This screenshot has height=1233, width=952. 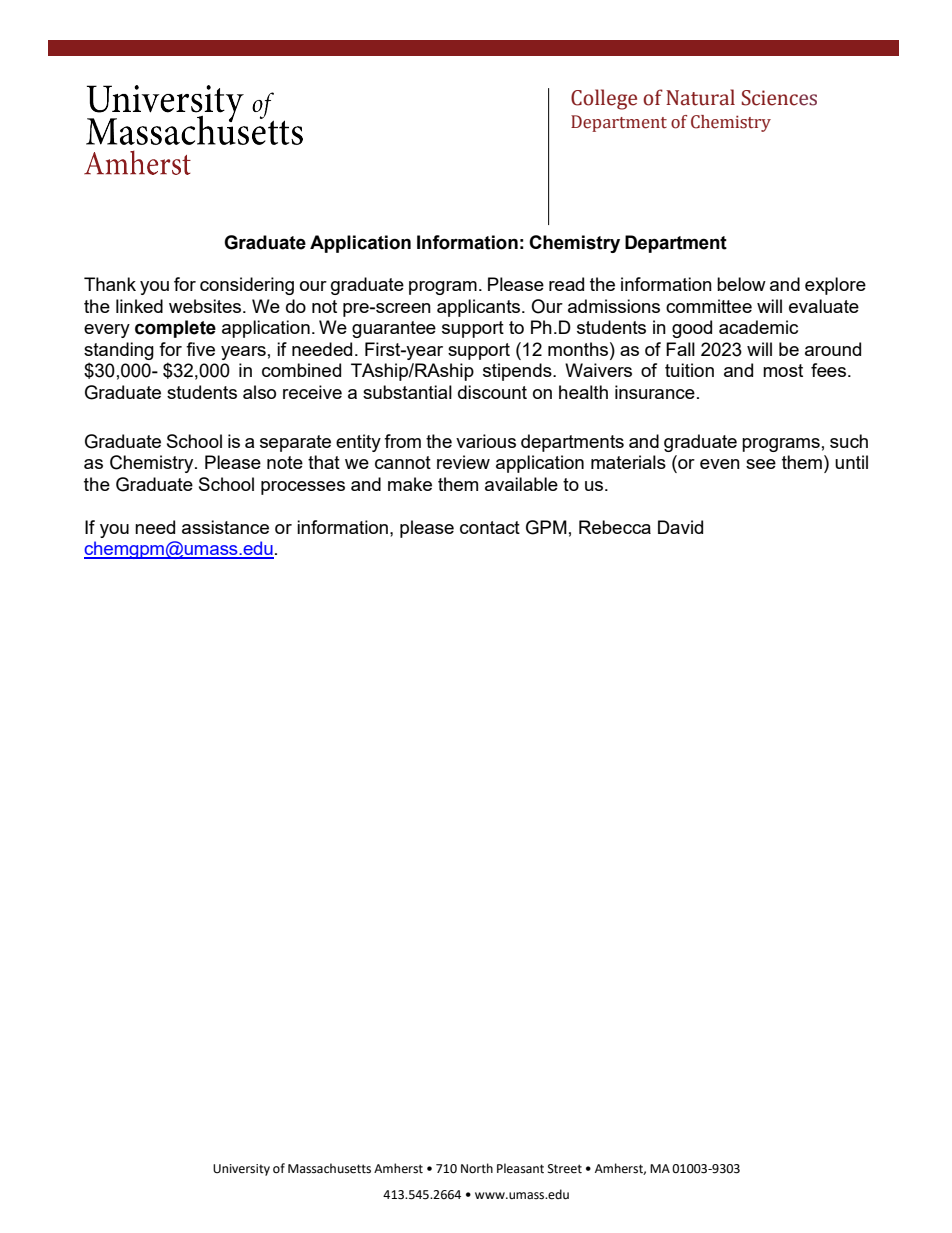 What do you see at coordinates (480, 308) in the screenshot?
I see `applicants` at bounding box center [480, 308].
